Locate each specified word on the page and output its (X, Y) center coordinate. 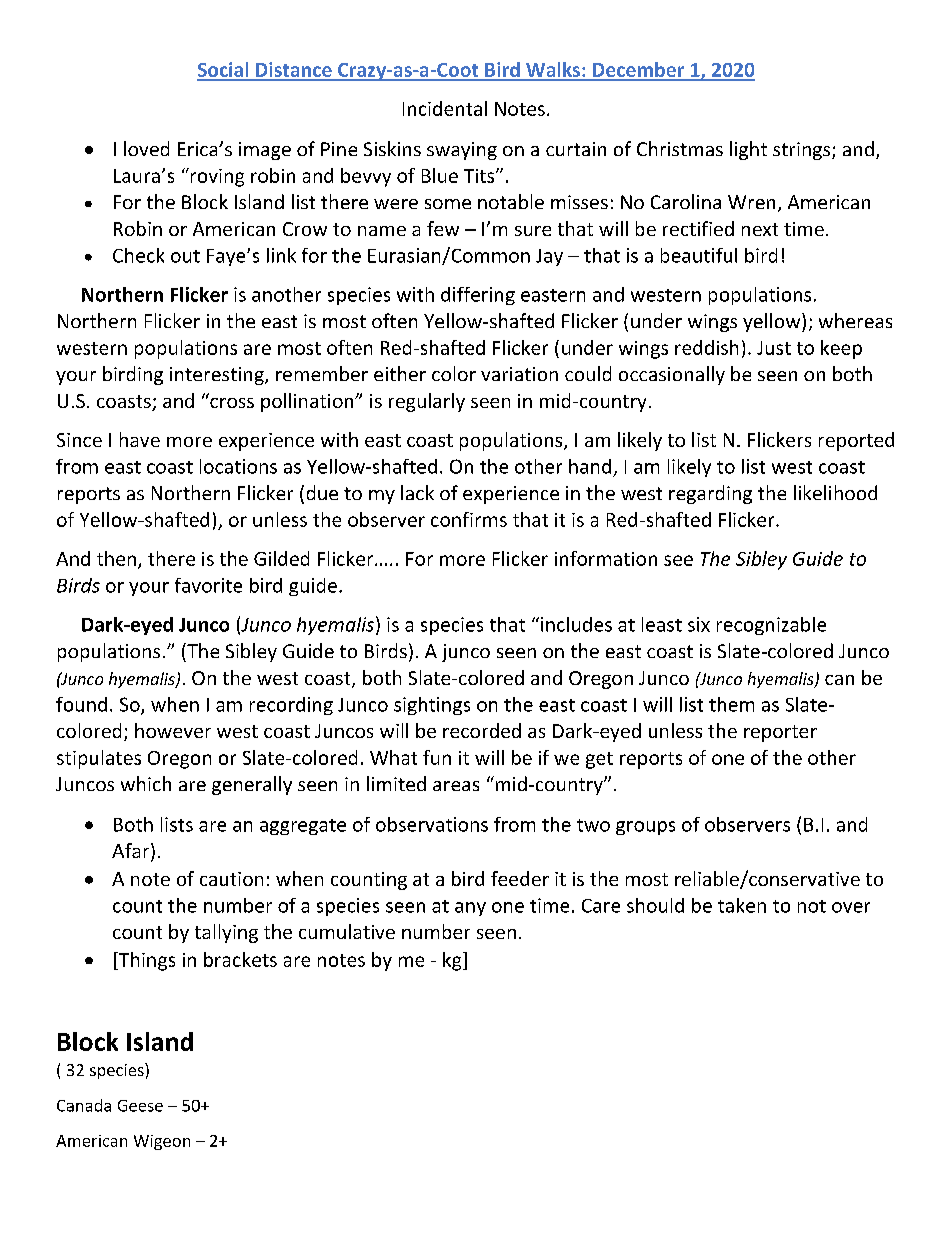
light (748, 150)
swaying (462, 151)
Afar (132, 852)
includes (576, 624)
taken (742, 905)
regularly (427, 402)
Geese (140, 1106)
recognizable (771, 626)
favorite (208, 585)
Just (774, 348)
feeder (520, 878)
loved (146, 148)
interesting (218, 376)
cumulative (347, 931)
